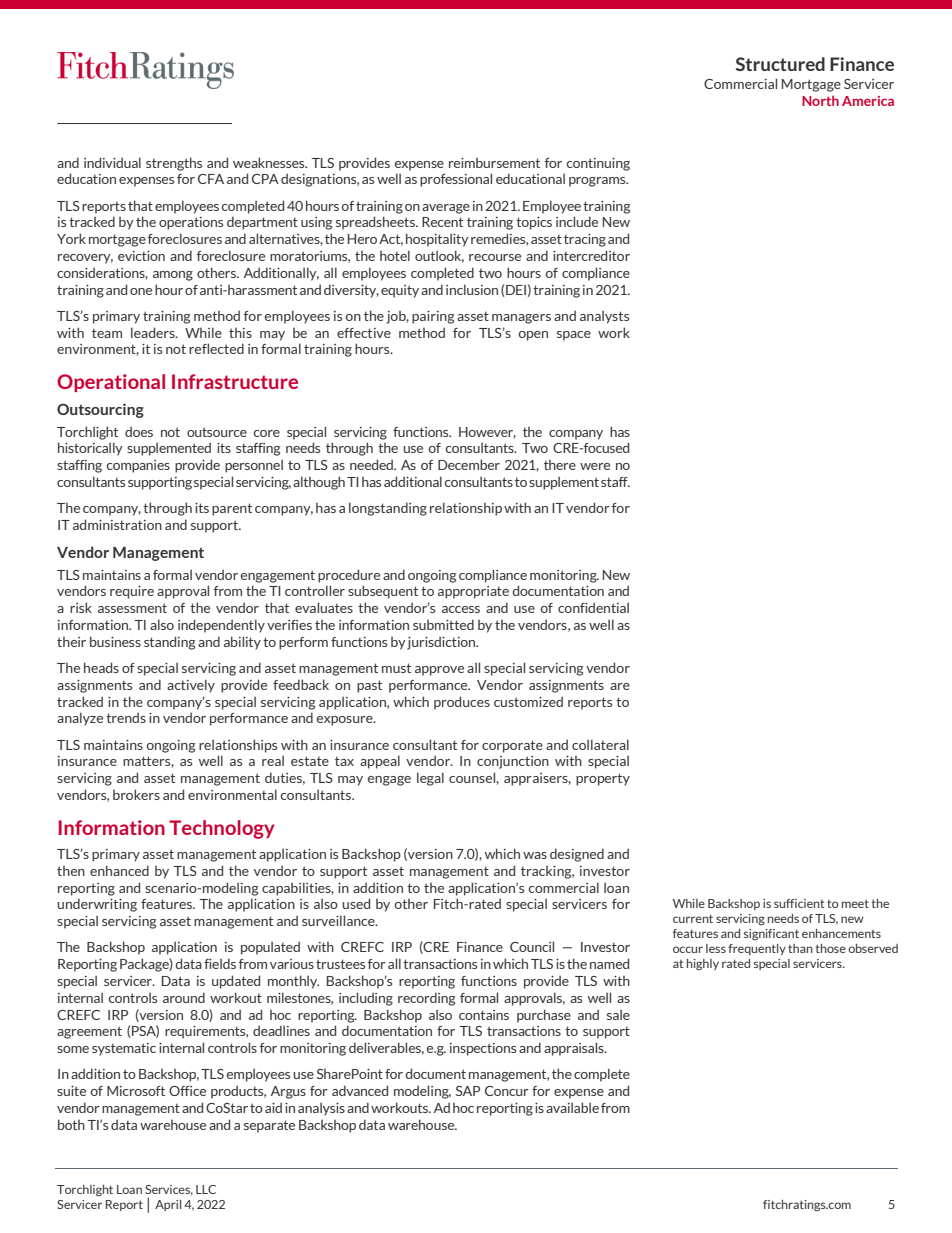  What do you see at coordinates (820, 100) in the document?
I see `North` at bounding box center [820, 100].
